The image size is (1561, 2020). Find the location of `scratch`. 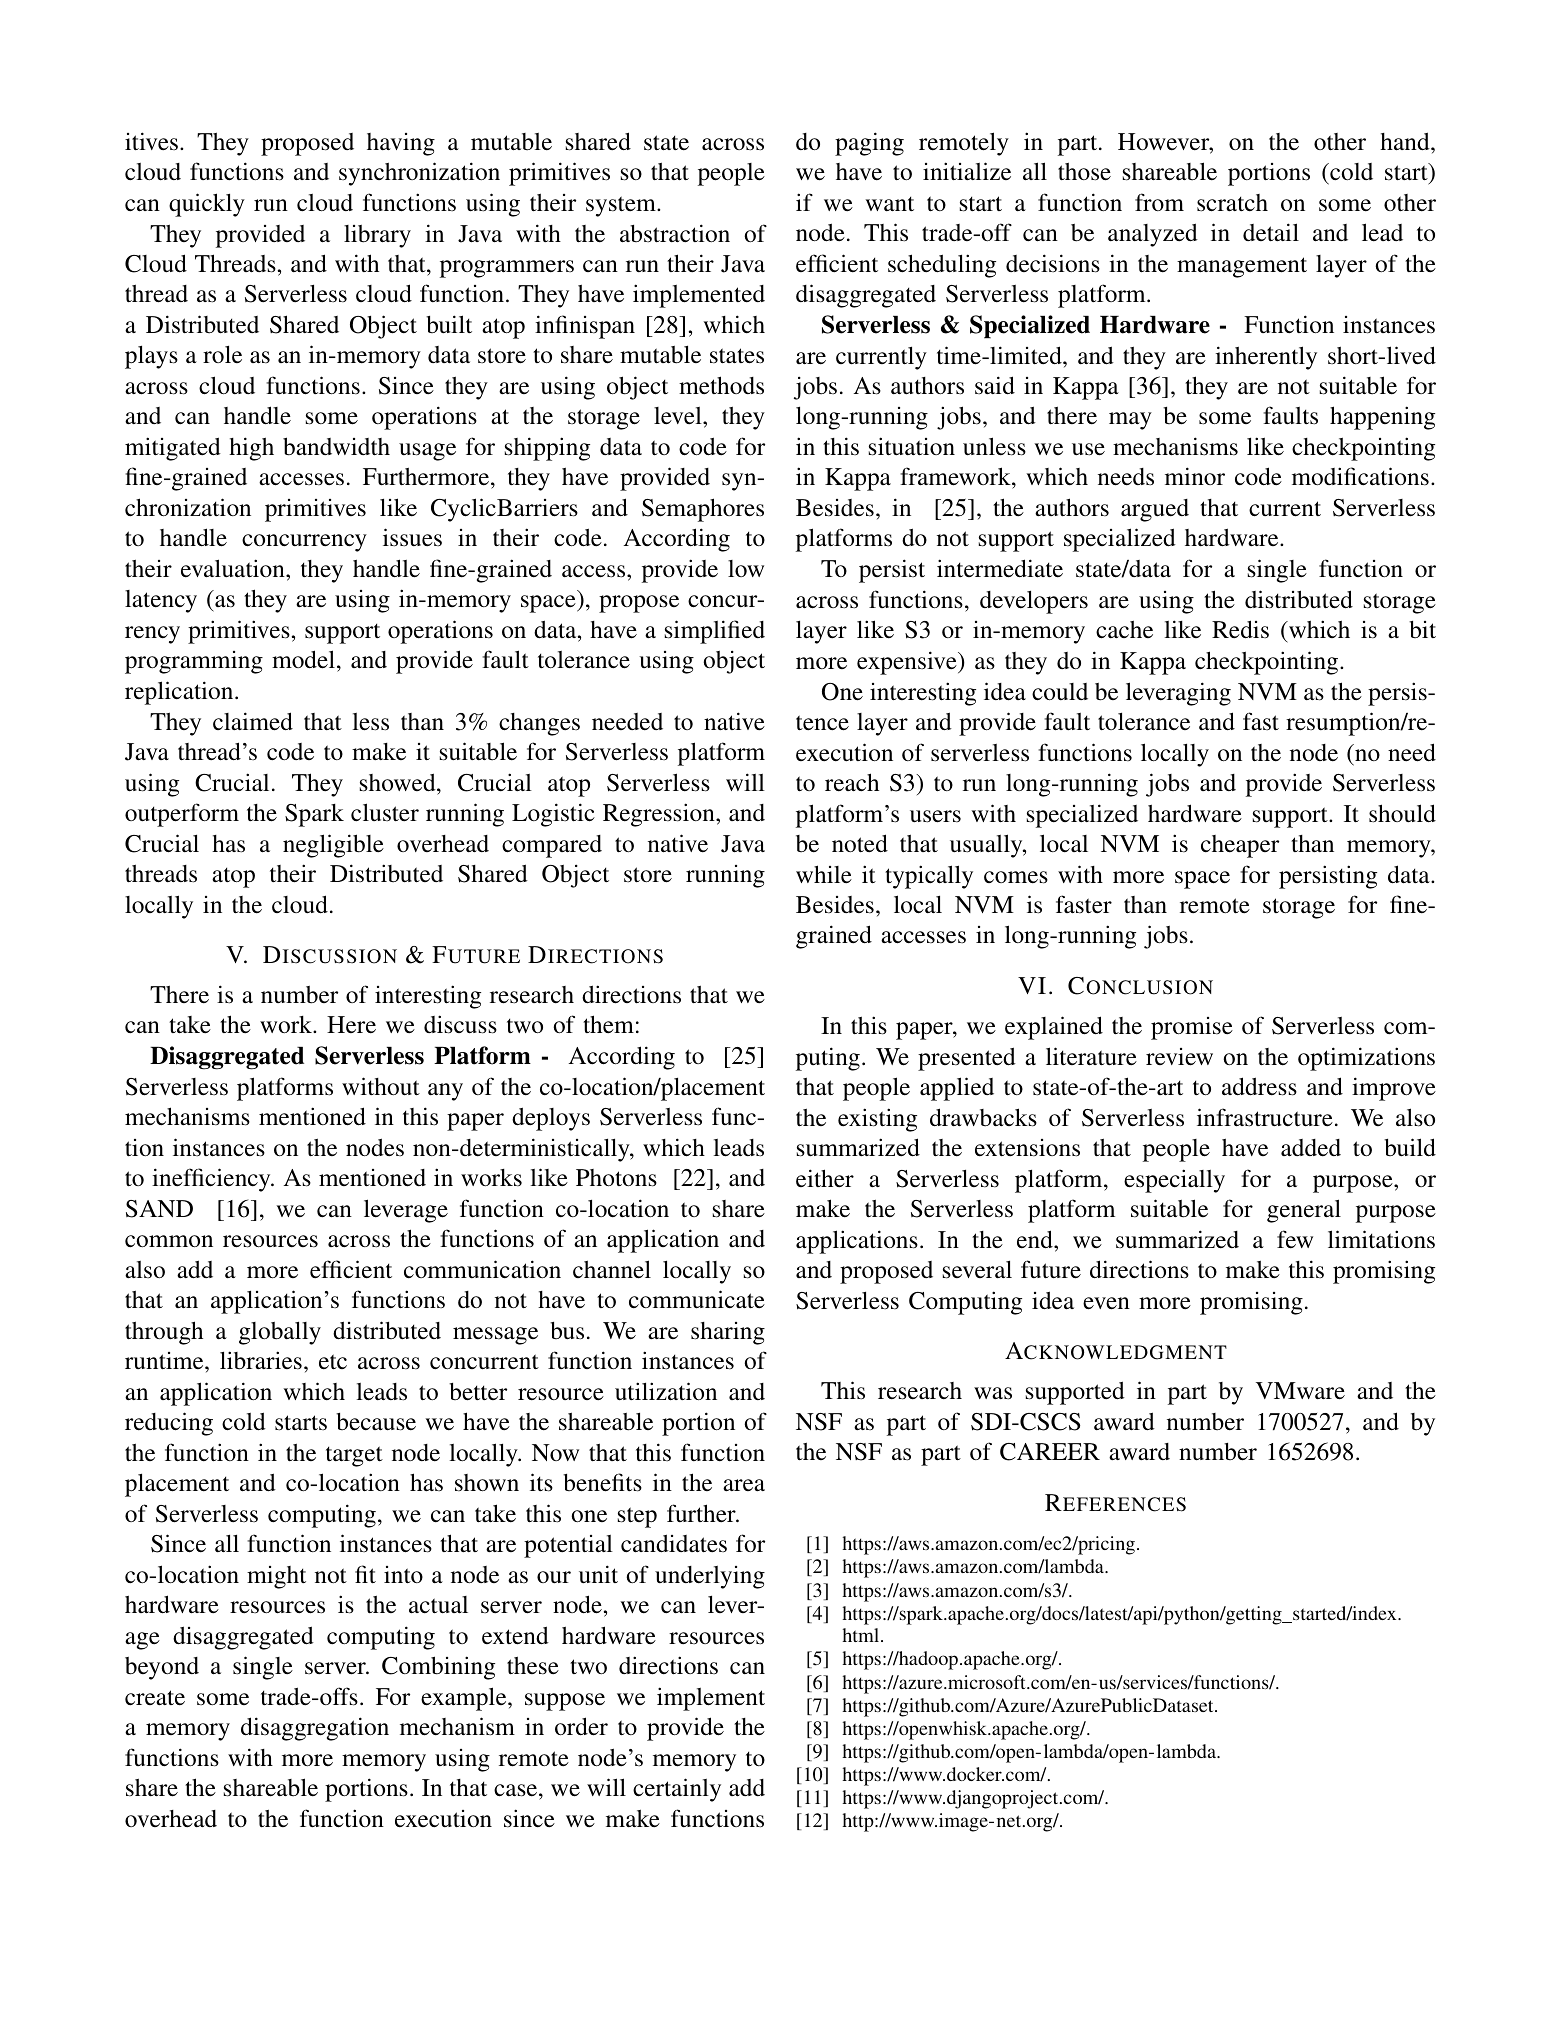

scratch is located at coordinates (1232, 203).
